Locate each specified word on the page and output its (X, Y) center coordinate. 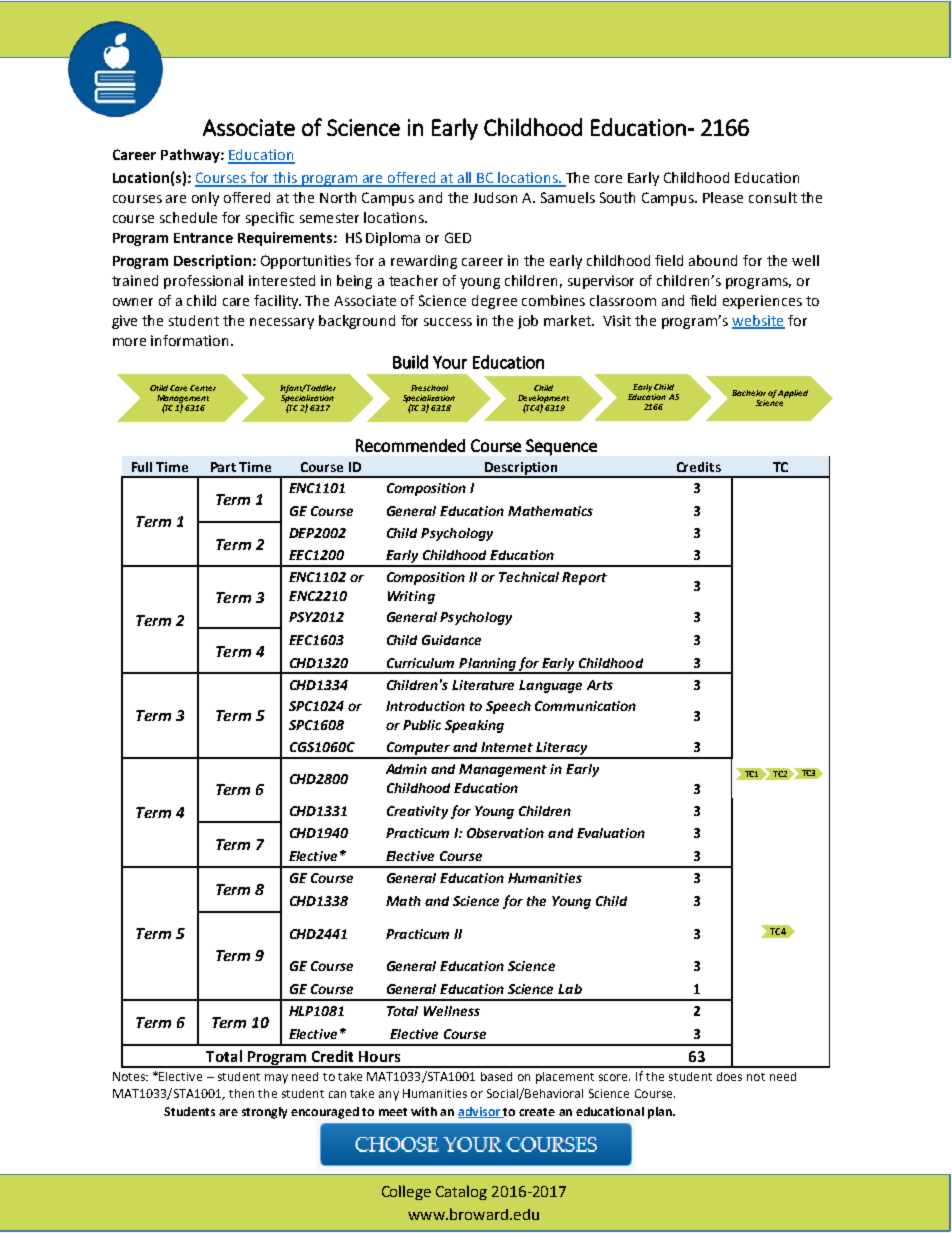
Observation (505, 833)
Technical (529, 577)
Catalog (461, 1192)
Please (723, 197)
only (205, 199)
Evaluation (611, 833)
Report (584, 578)
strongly (264, 1113)
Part (223, 467)
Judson (495, 197)
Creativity (417, 812)
